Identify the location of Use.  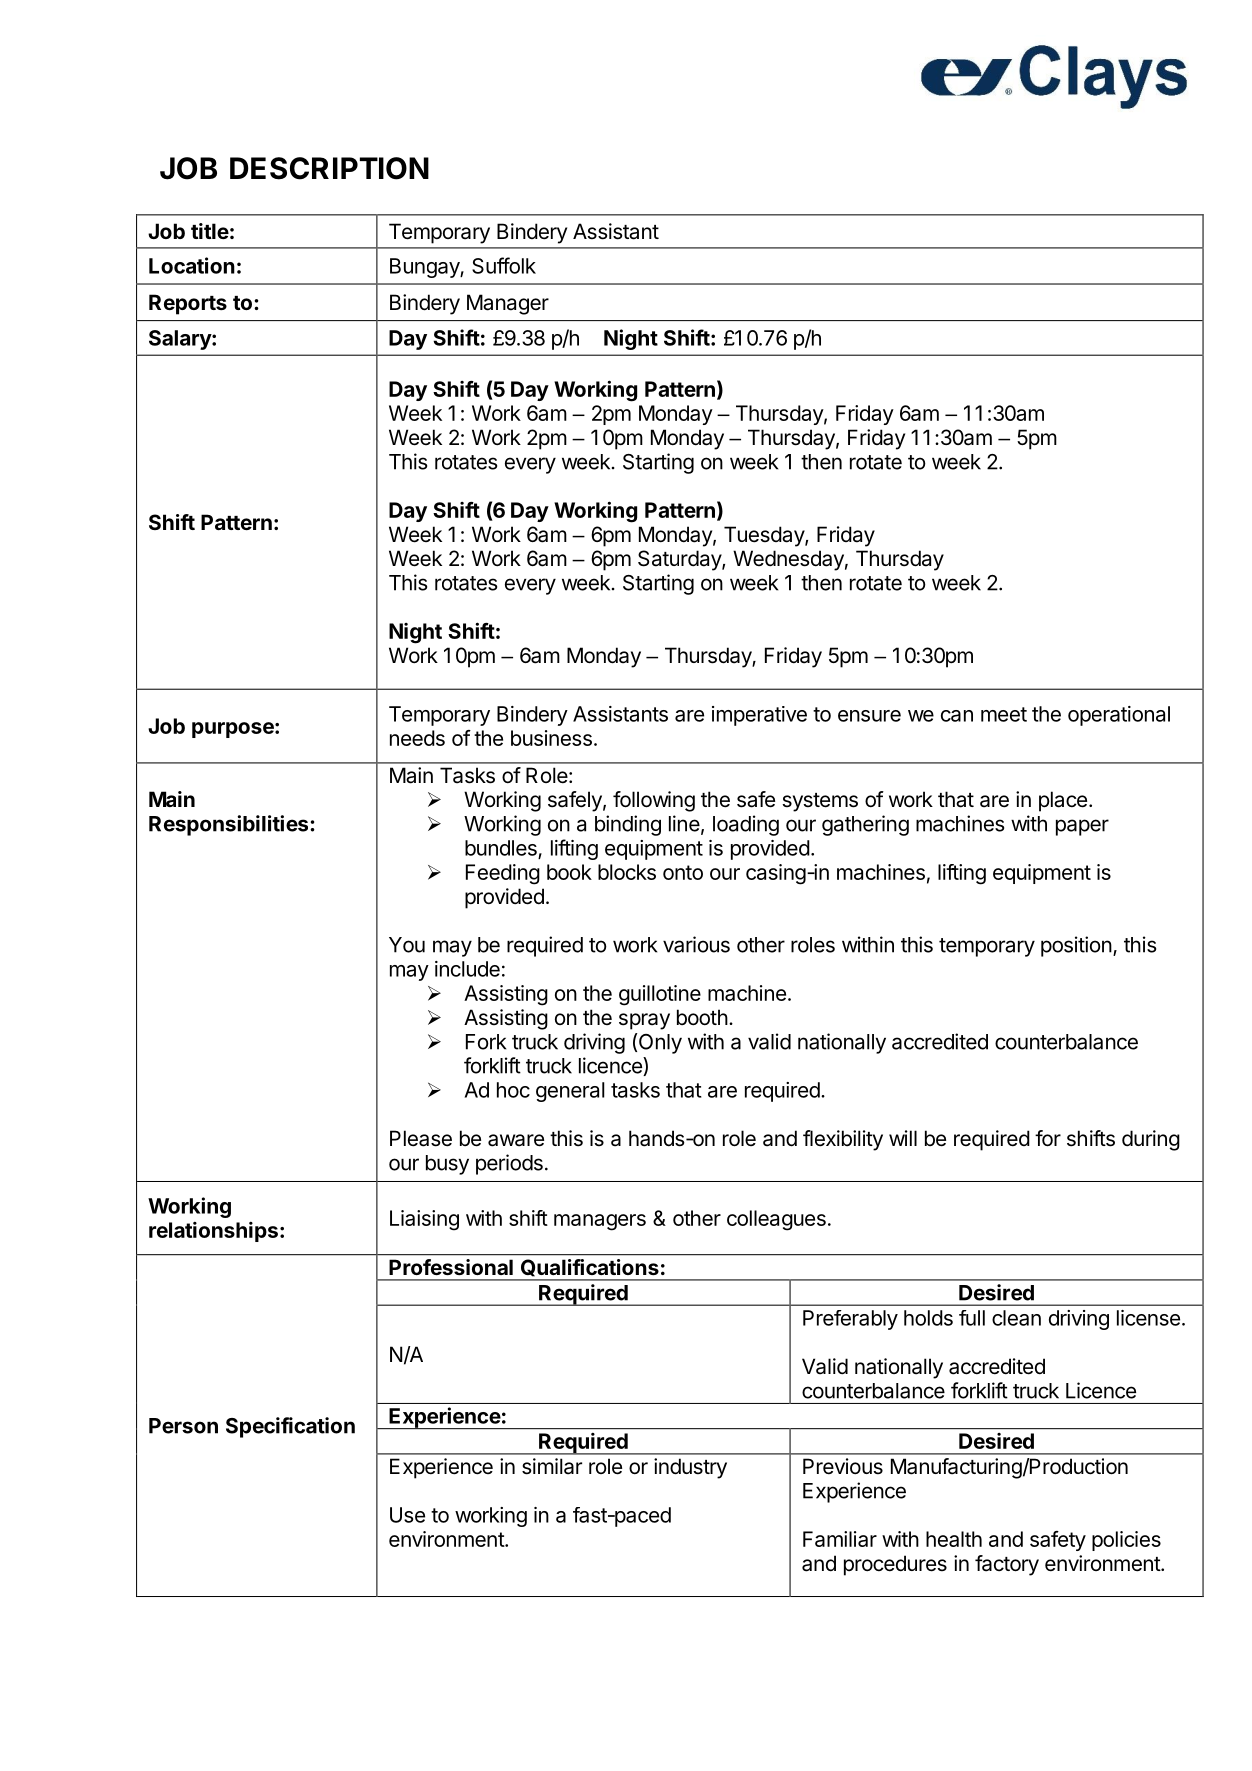
(407, 1515).
